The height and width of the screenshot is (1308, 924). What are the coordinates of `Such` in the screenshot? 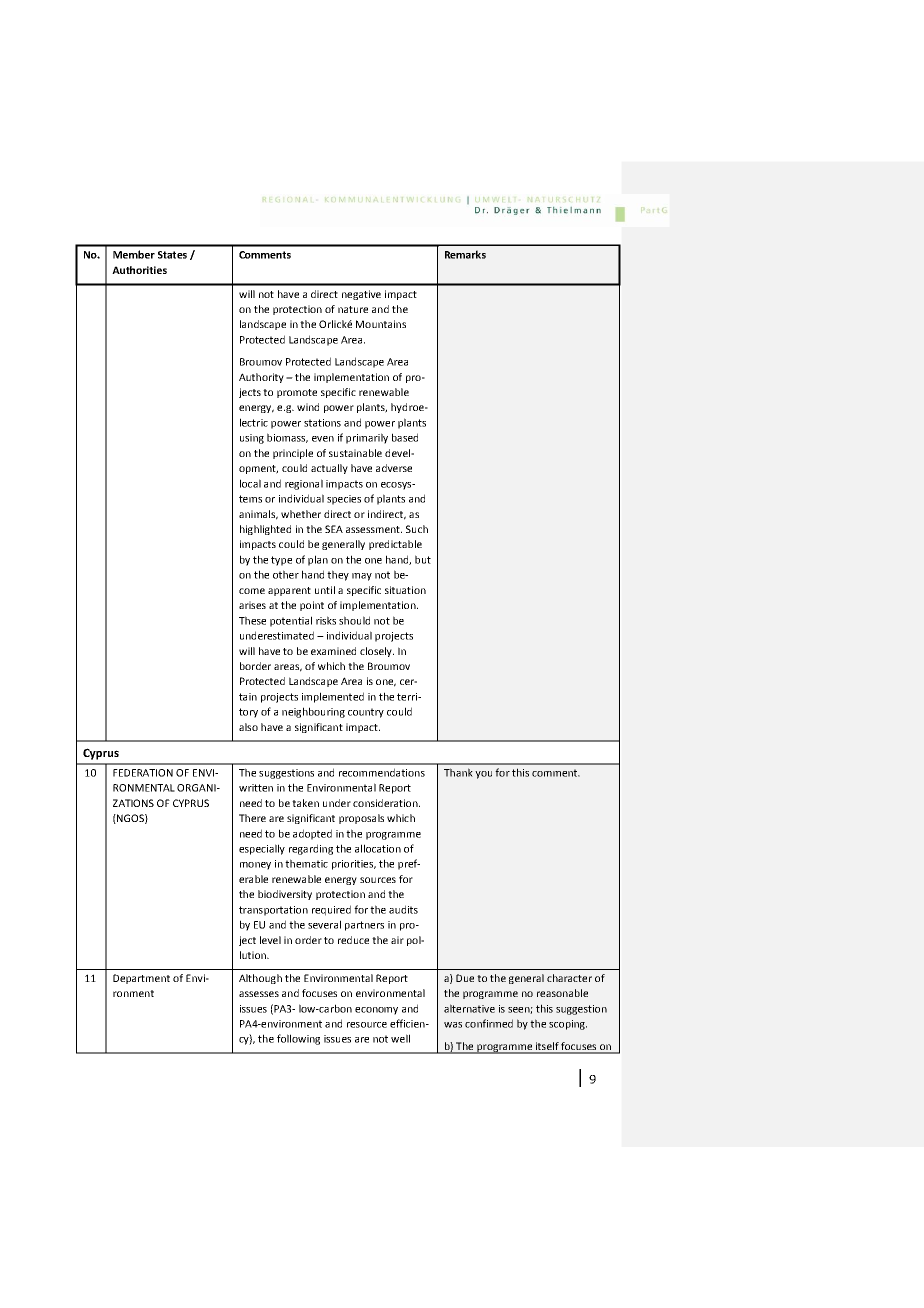 It's located at (417, 529).
